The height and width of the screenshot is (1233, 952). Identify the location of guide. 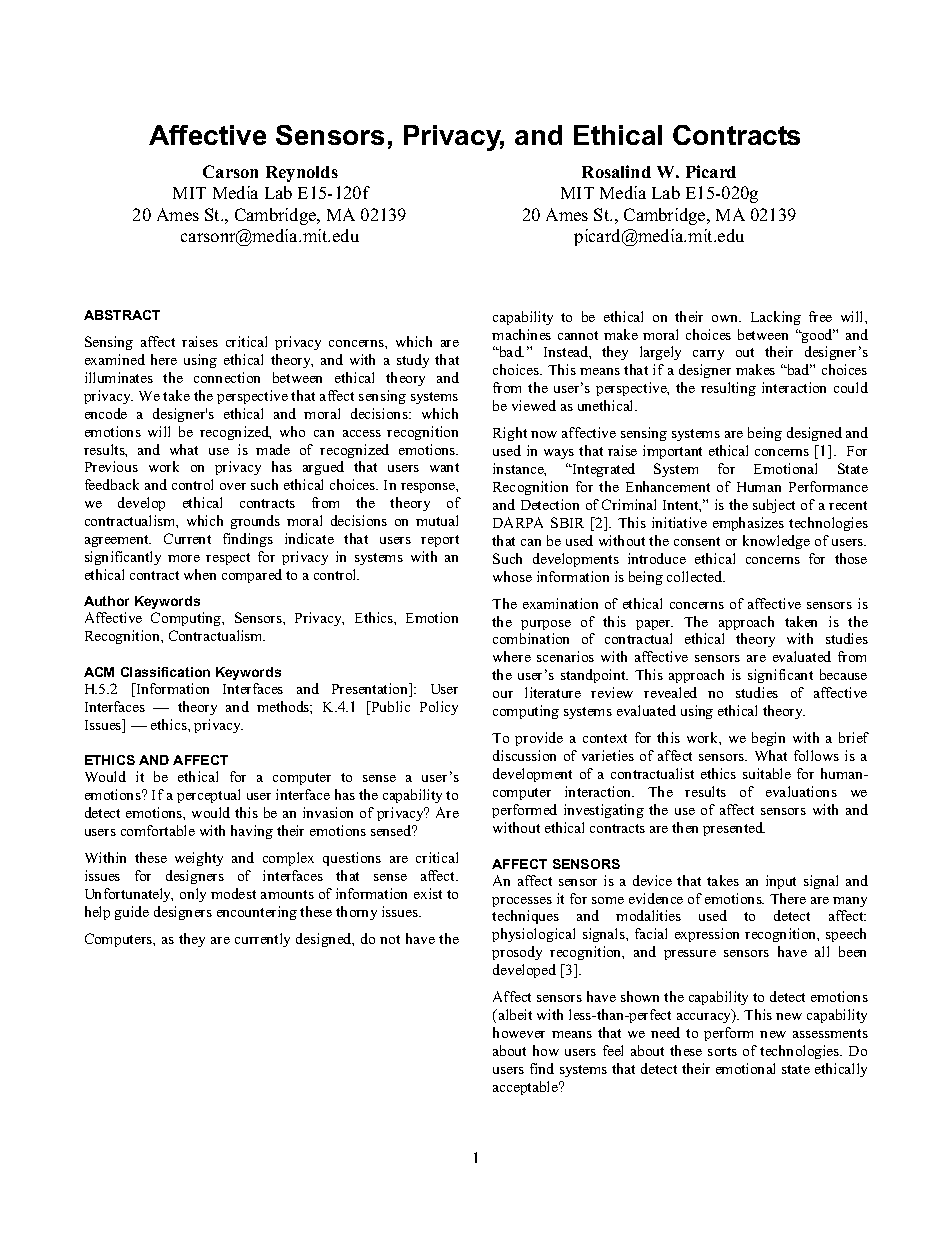
(132, 913).
